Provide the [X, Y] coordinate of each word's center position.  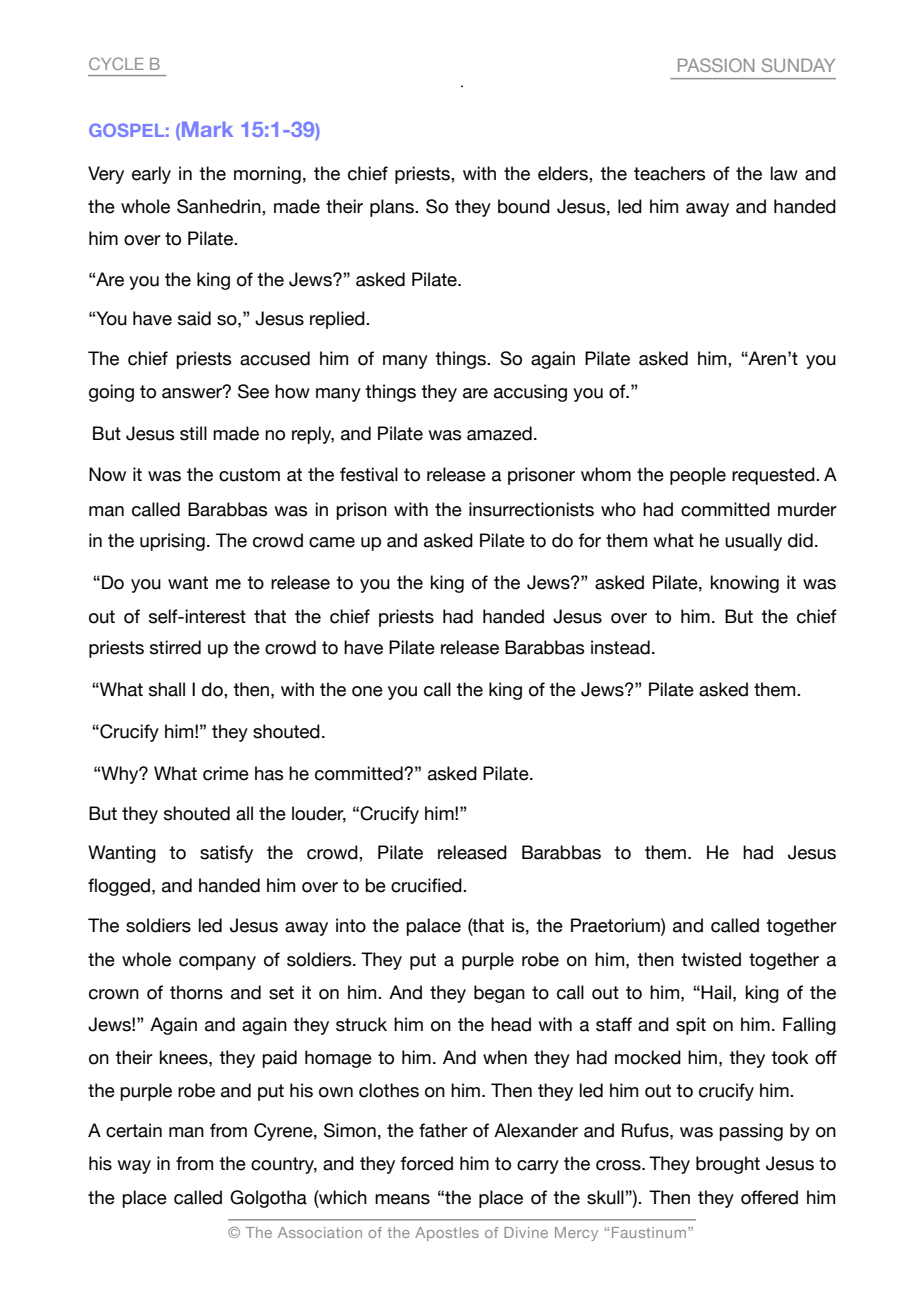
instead [620, 647]
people [698, 476]
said [194, 318]
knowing [745, 584]
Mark [207, 129]
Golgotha [268, 1199]
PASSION [716, 65]
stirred [175, 647]
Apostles [447, 1234]
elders [564, 173]
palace [433, 927]
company [217, 963]
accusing [530, 393]
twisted [711, 959]
